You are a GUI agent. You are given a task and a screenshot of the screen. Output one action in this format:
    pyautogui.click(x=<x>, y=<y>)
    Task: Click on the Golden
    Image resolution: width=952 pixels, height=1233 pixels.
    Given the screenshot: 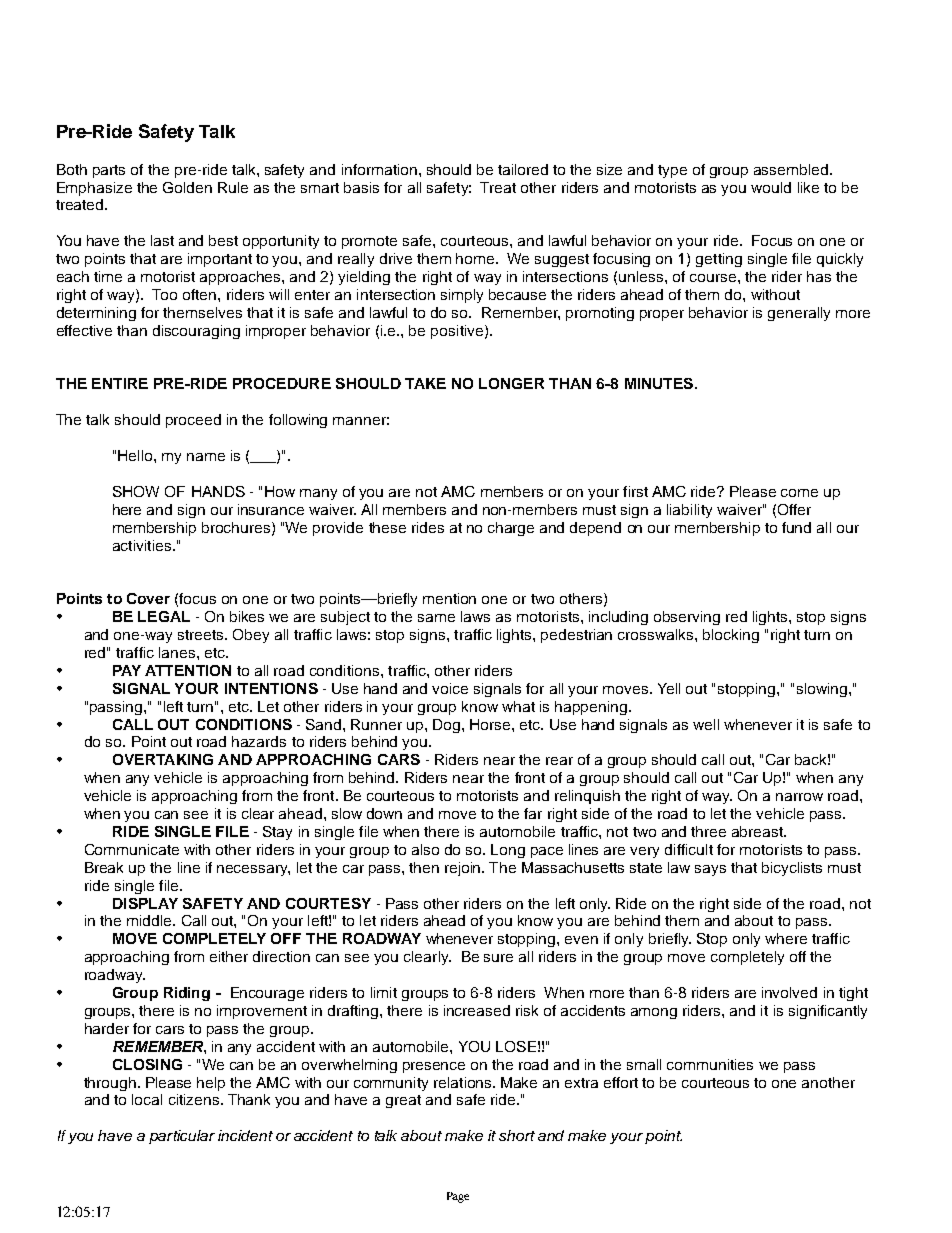 What is the action you would take?
    pyautogui.click(x=187, y=187)
